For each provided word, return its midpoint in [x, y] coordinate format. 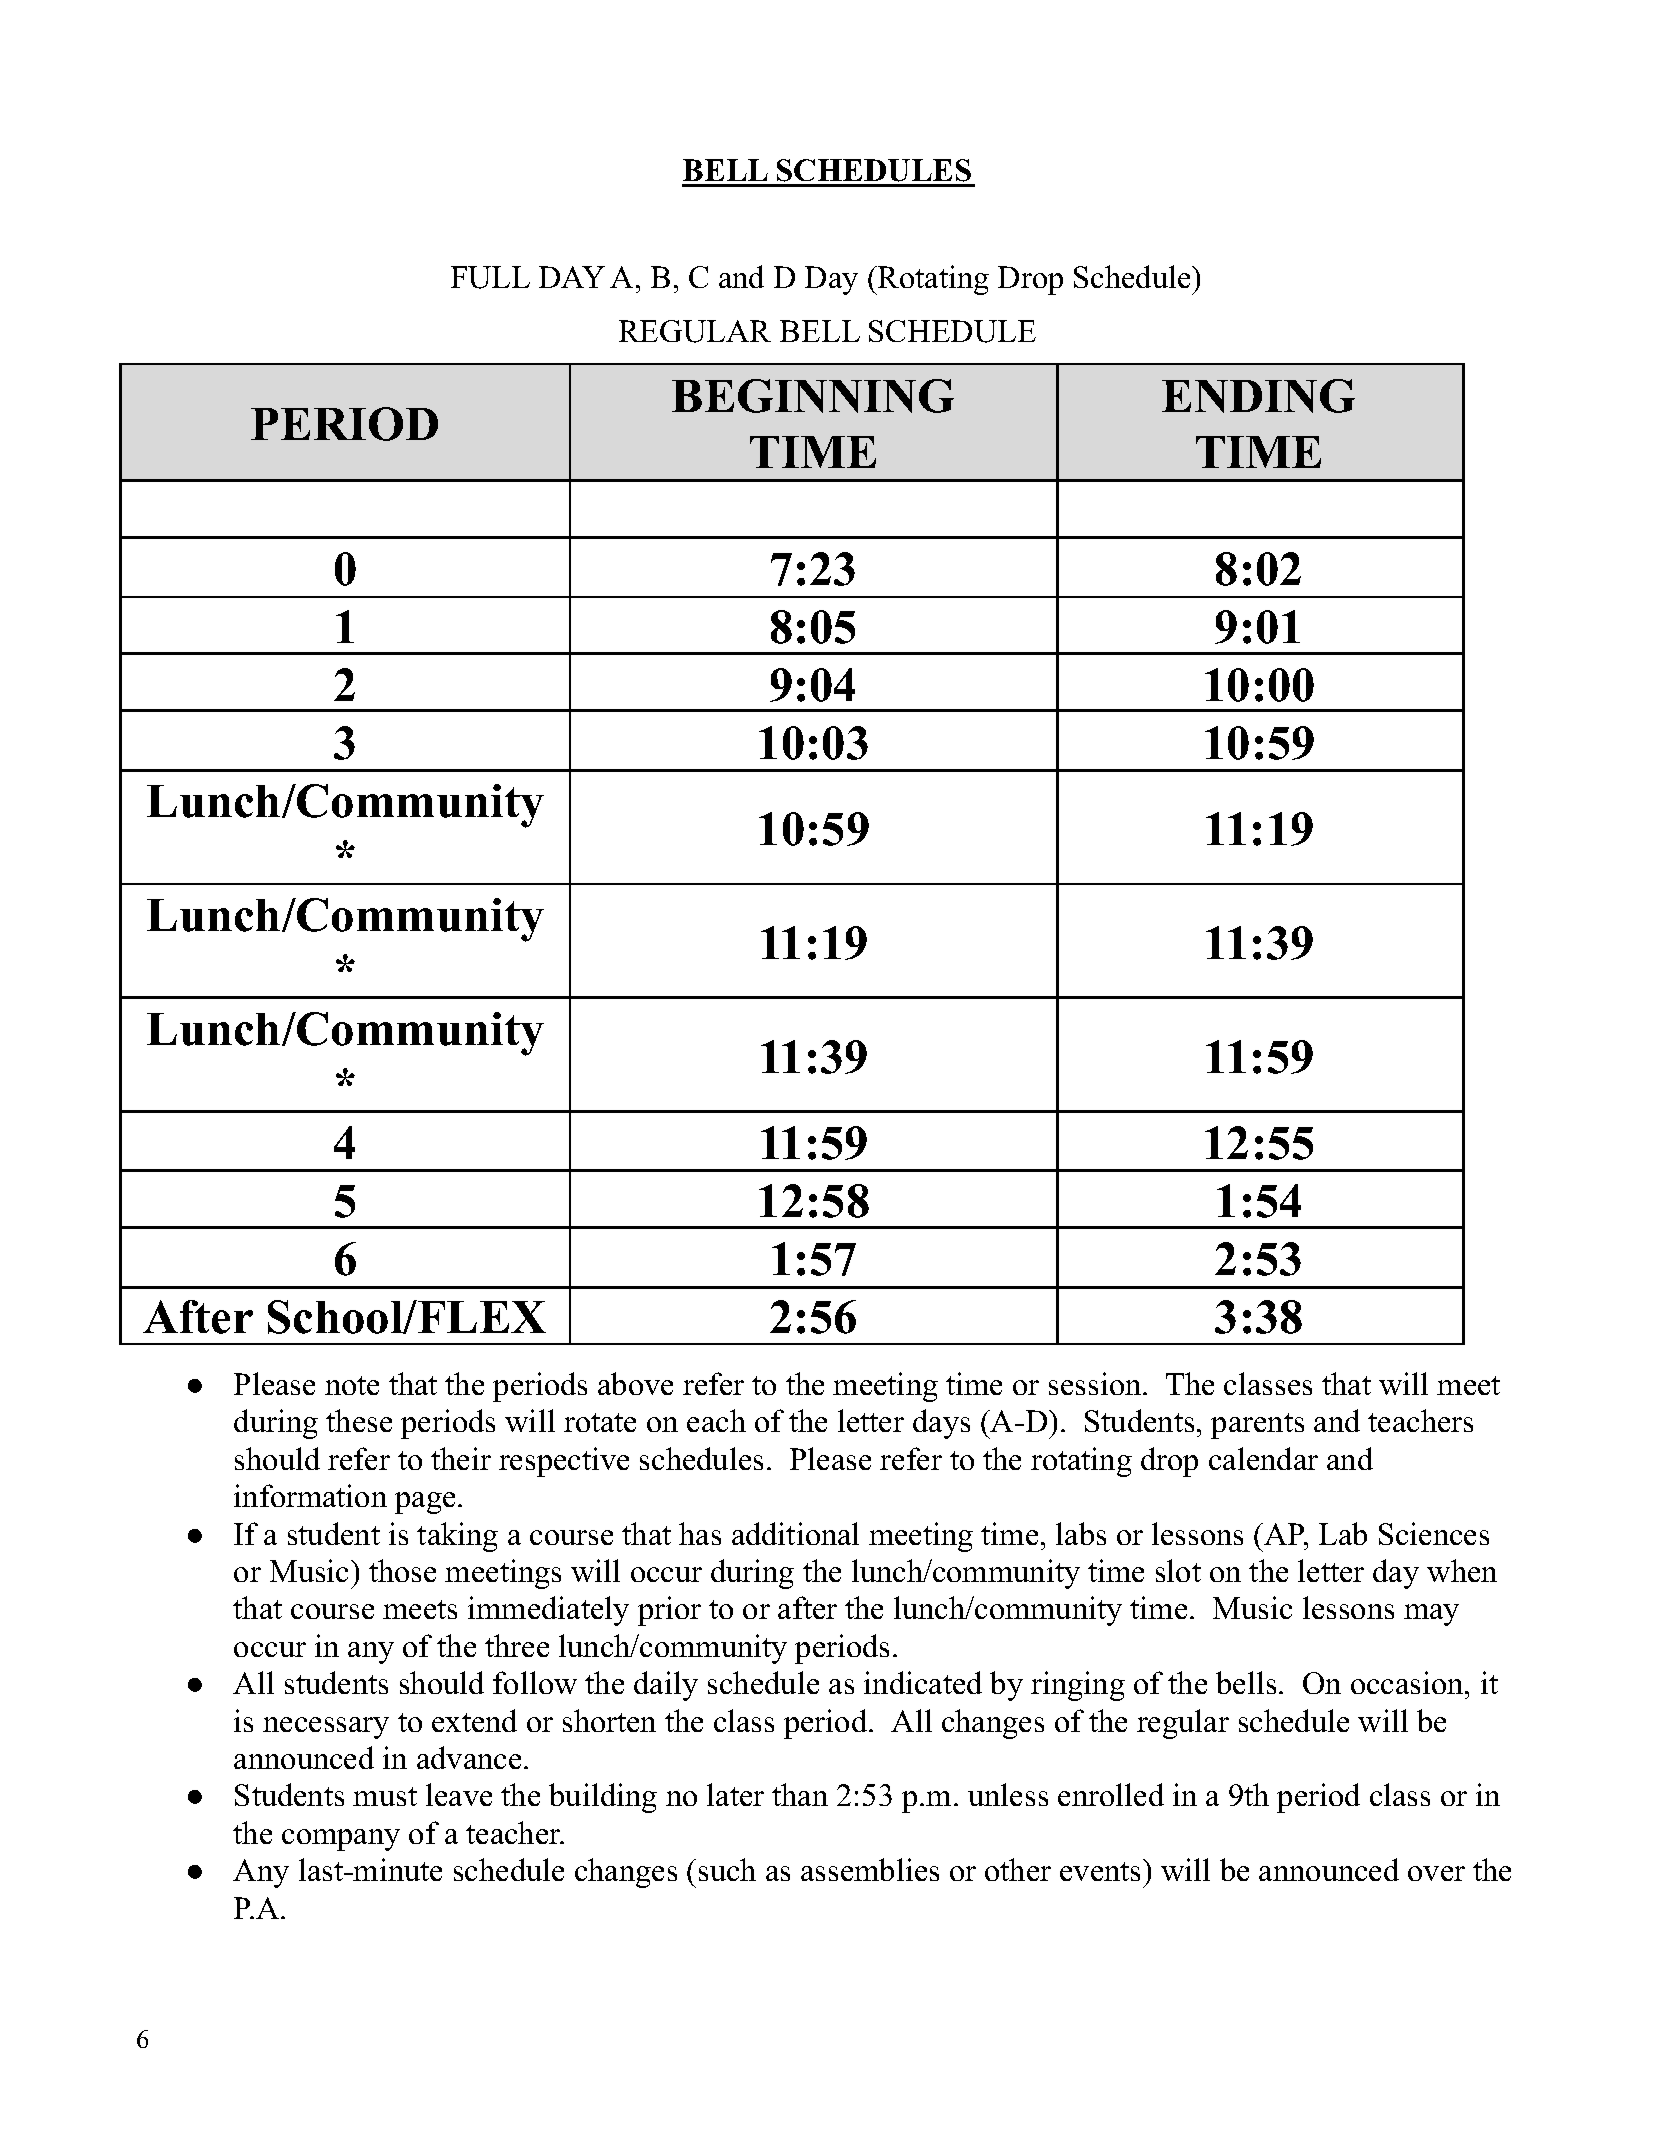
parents [1257, 1426]
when [1462, 1570]
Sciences [1434, 1533]
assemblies [870, 1869]
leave [459, 1794]
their [461, 1458]
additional [795, 1533]
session [1096, 1383]
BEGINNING [813, 396]
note [352, 1385]
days [941, 1424]
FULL [490, 277]
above [635, 1383]
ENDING [1258, 396]
